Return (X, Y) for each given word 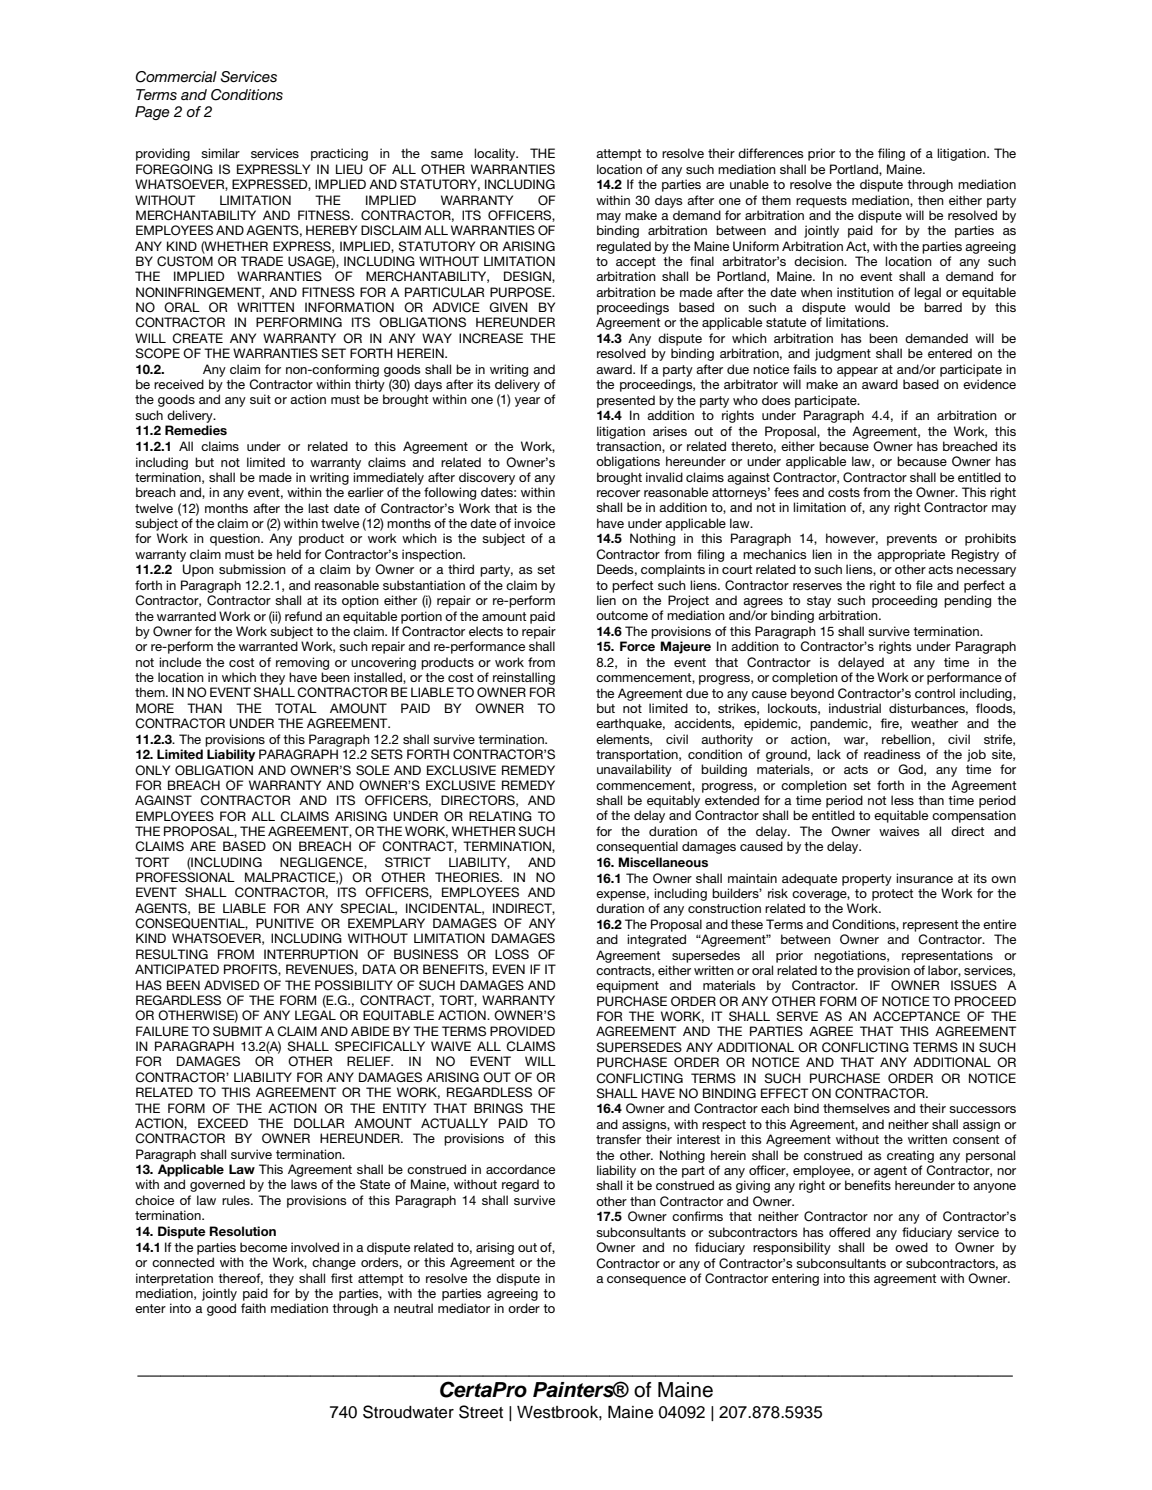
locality (496, 154)
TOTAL (296, 708)
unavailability (634, 770)
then (931, 200)
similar (220, 153)
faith (253, 1308)
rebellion (907, 740)
